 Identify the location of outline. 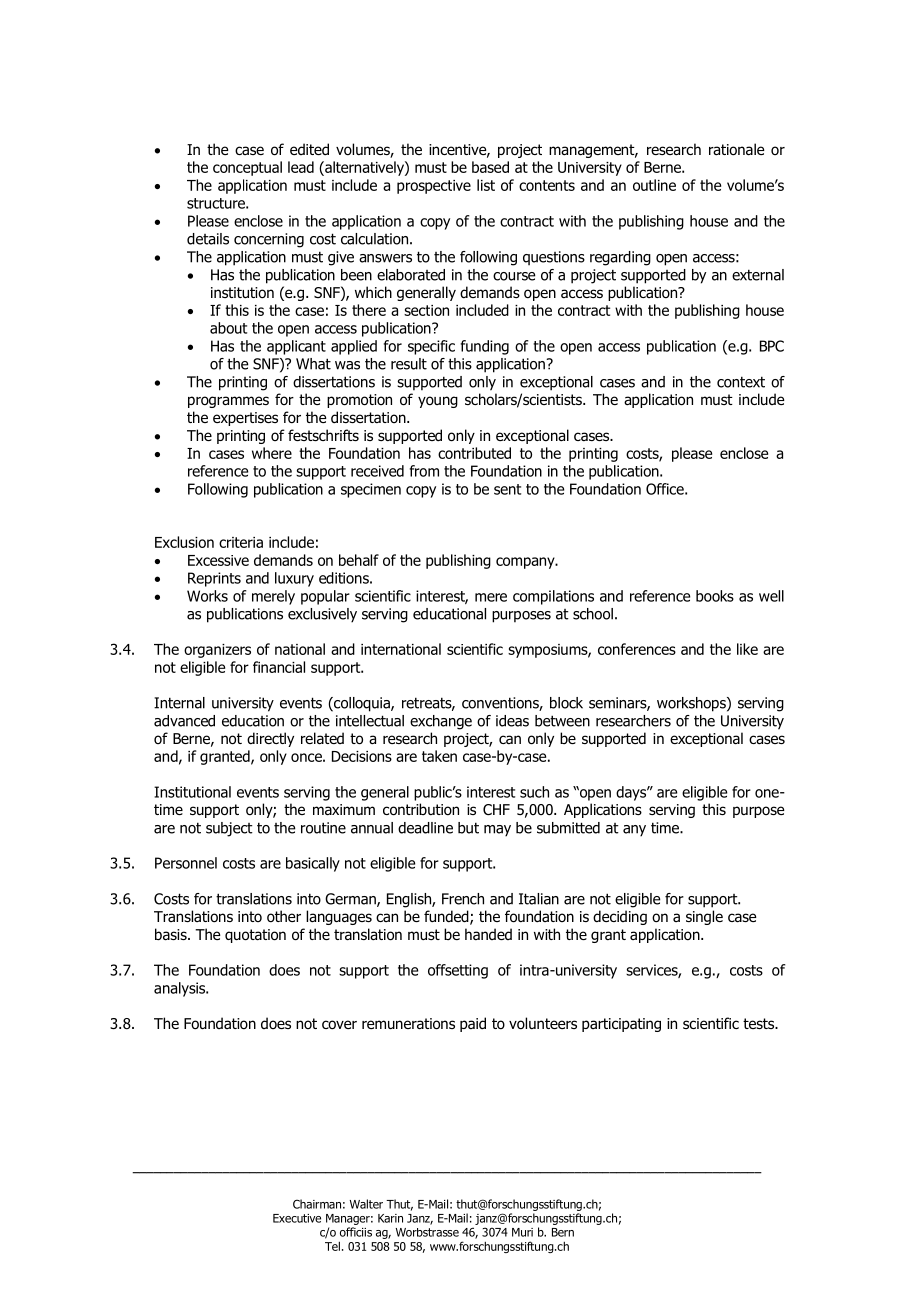
(654, 185).
